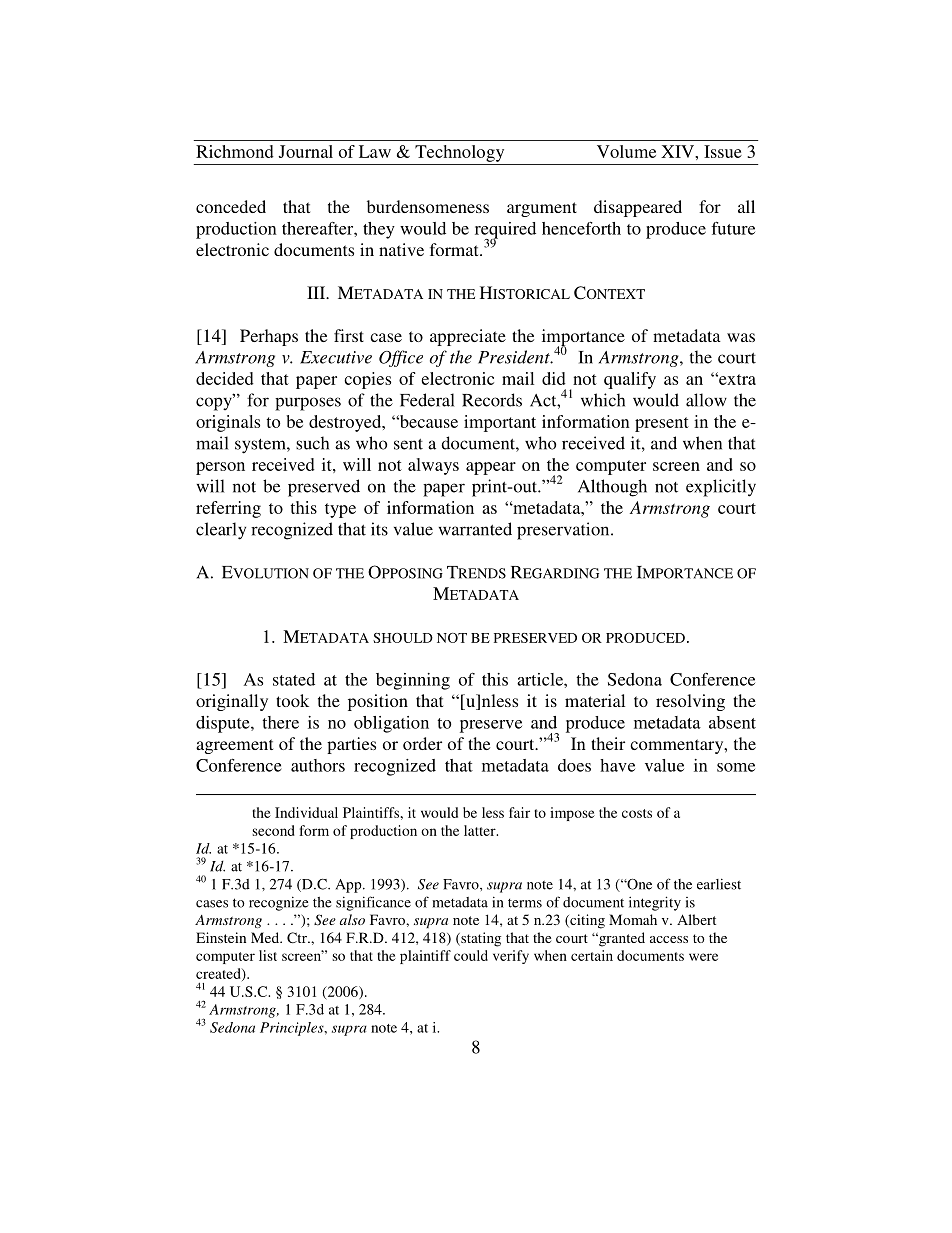 The width and height of the image is (952, 1233). Describe the element at coordinates (305, 151) in the image. I see `Journal` at that location.
